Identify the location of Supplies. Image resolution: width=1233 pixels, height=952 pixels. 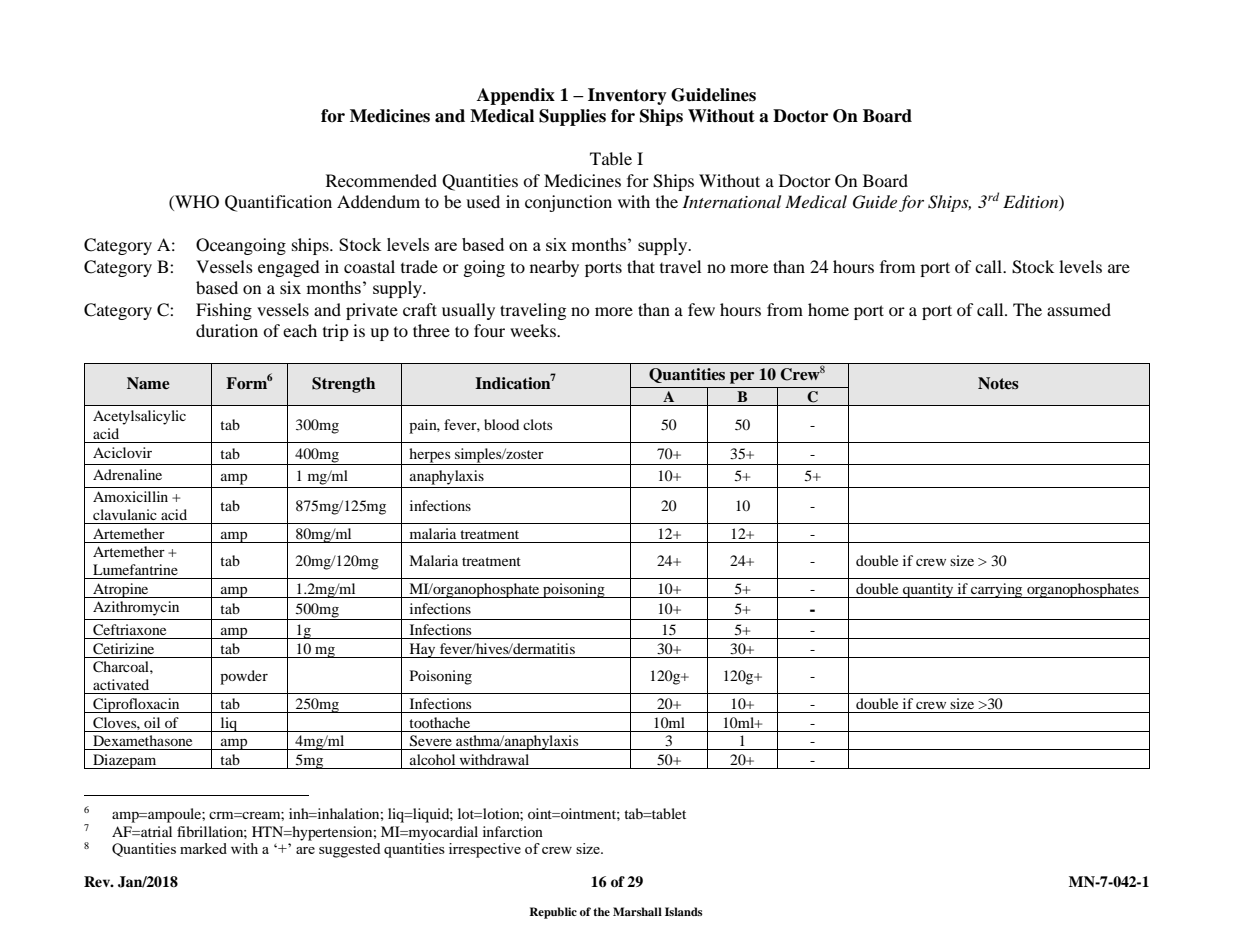
(572, 117).
